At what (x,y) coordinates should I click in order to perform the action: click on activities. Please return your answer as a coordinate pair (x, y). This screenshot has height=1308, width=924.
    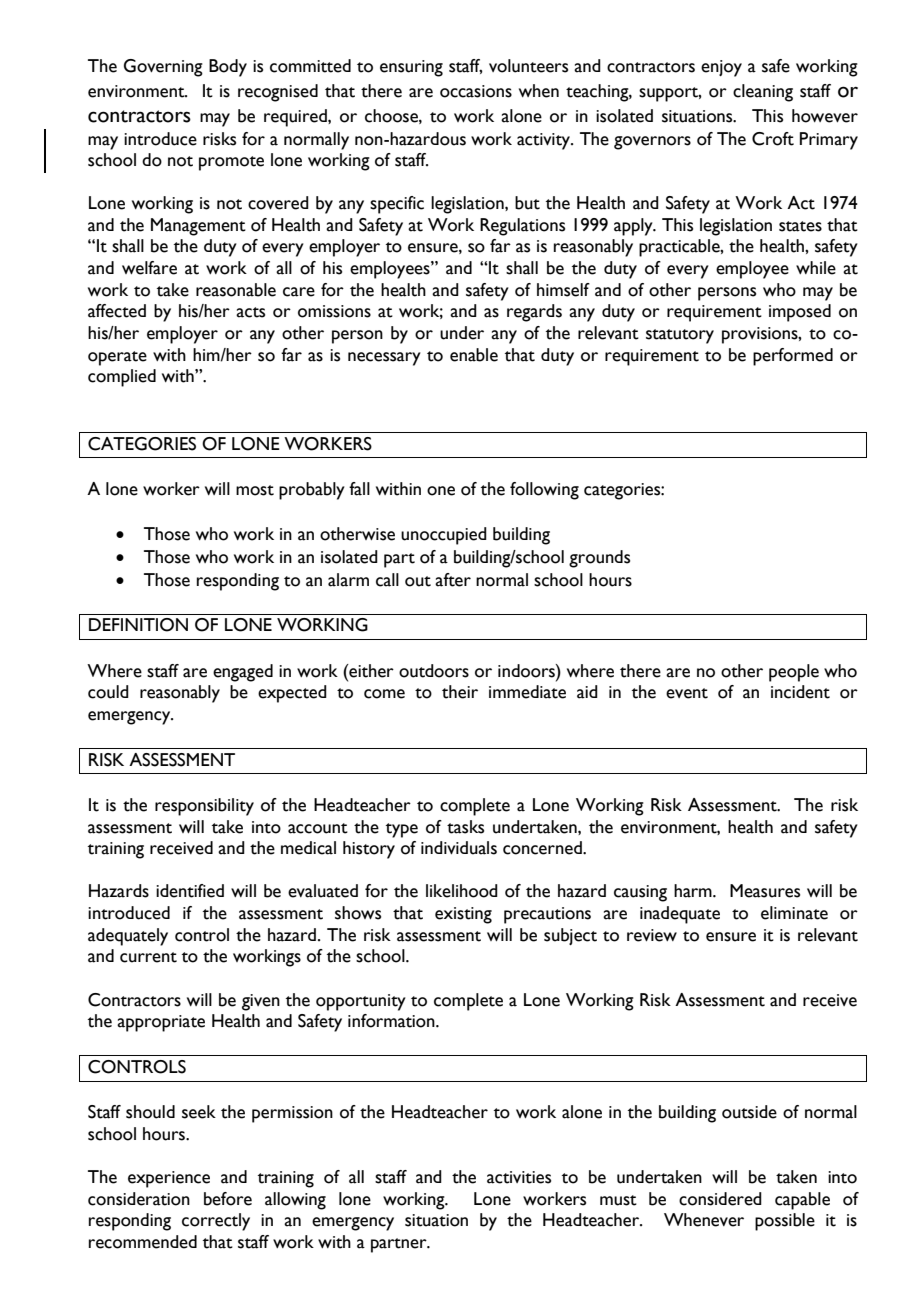
    Looking at the image, I should click on (519, 1177).
